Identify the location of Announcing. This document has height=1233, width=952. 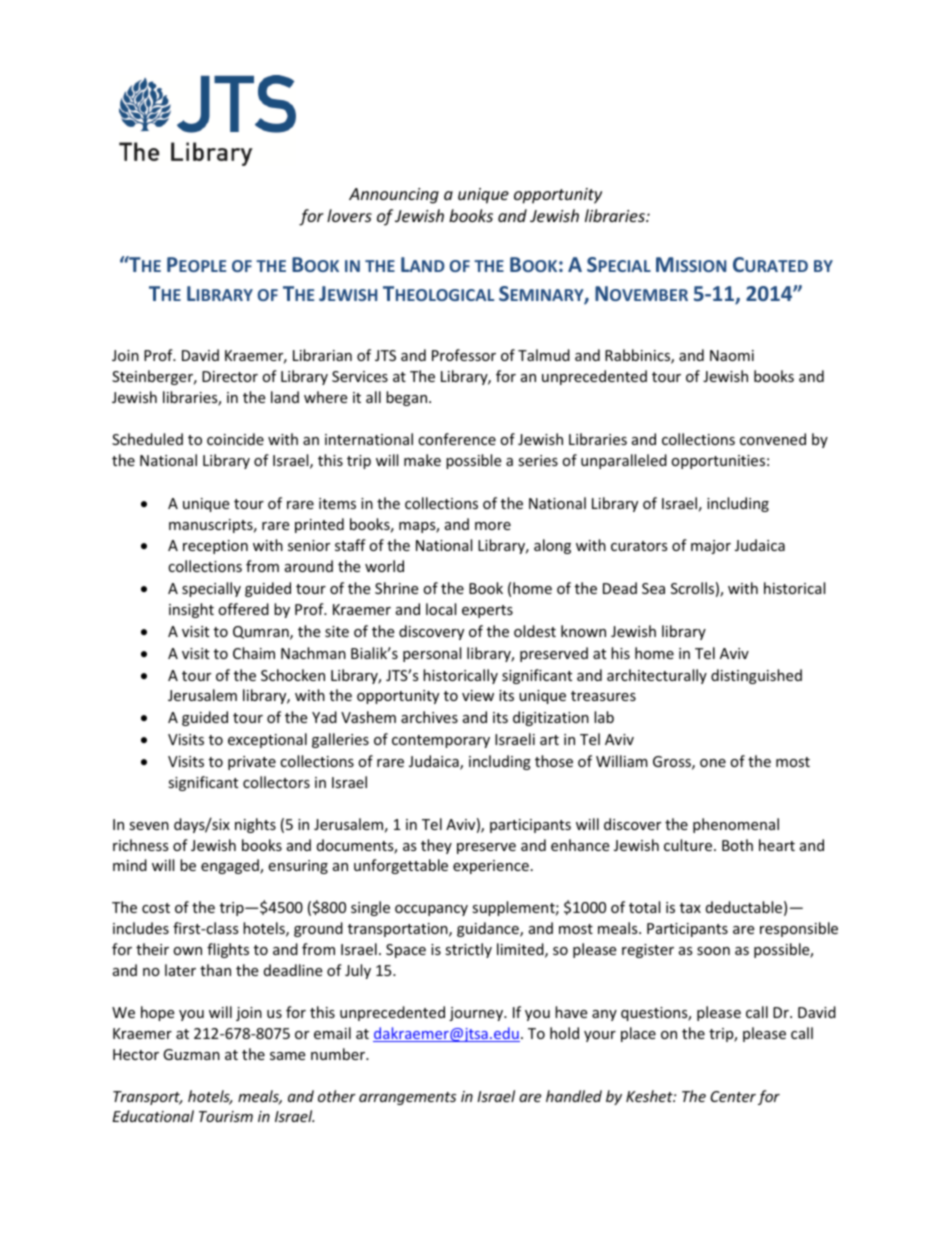
(394, 196).
